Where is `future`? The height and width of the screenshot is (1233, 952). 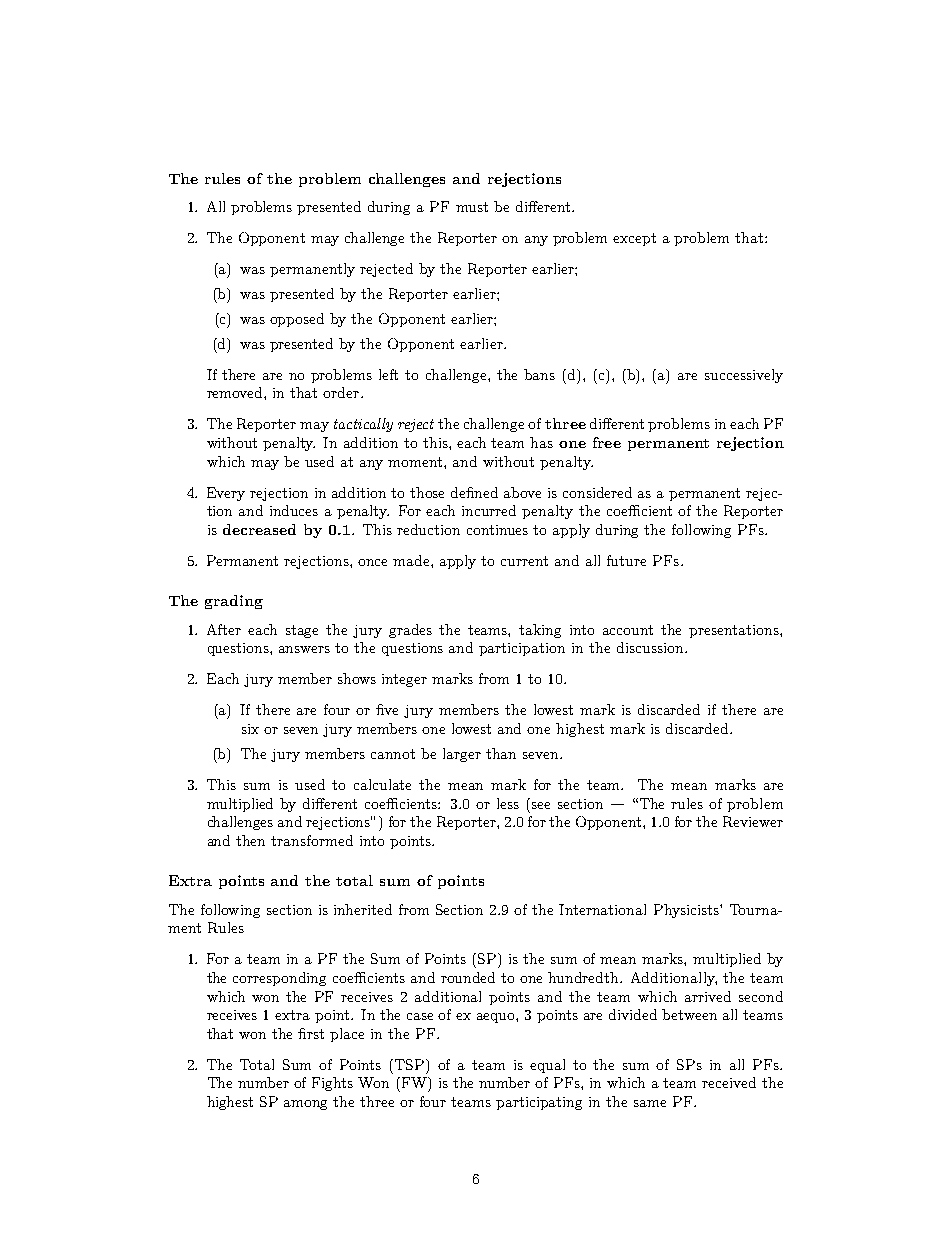 future is located at coordinates (626, 560).
